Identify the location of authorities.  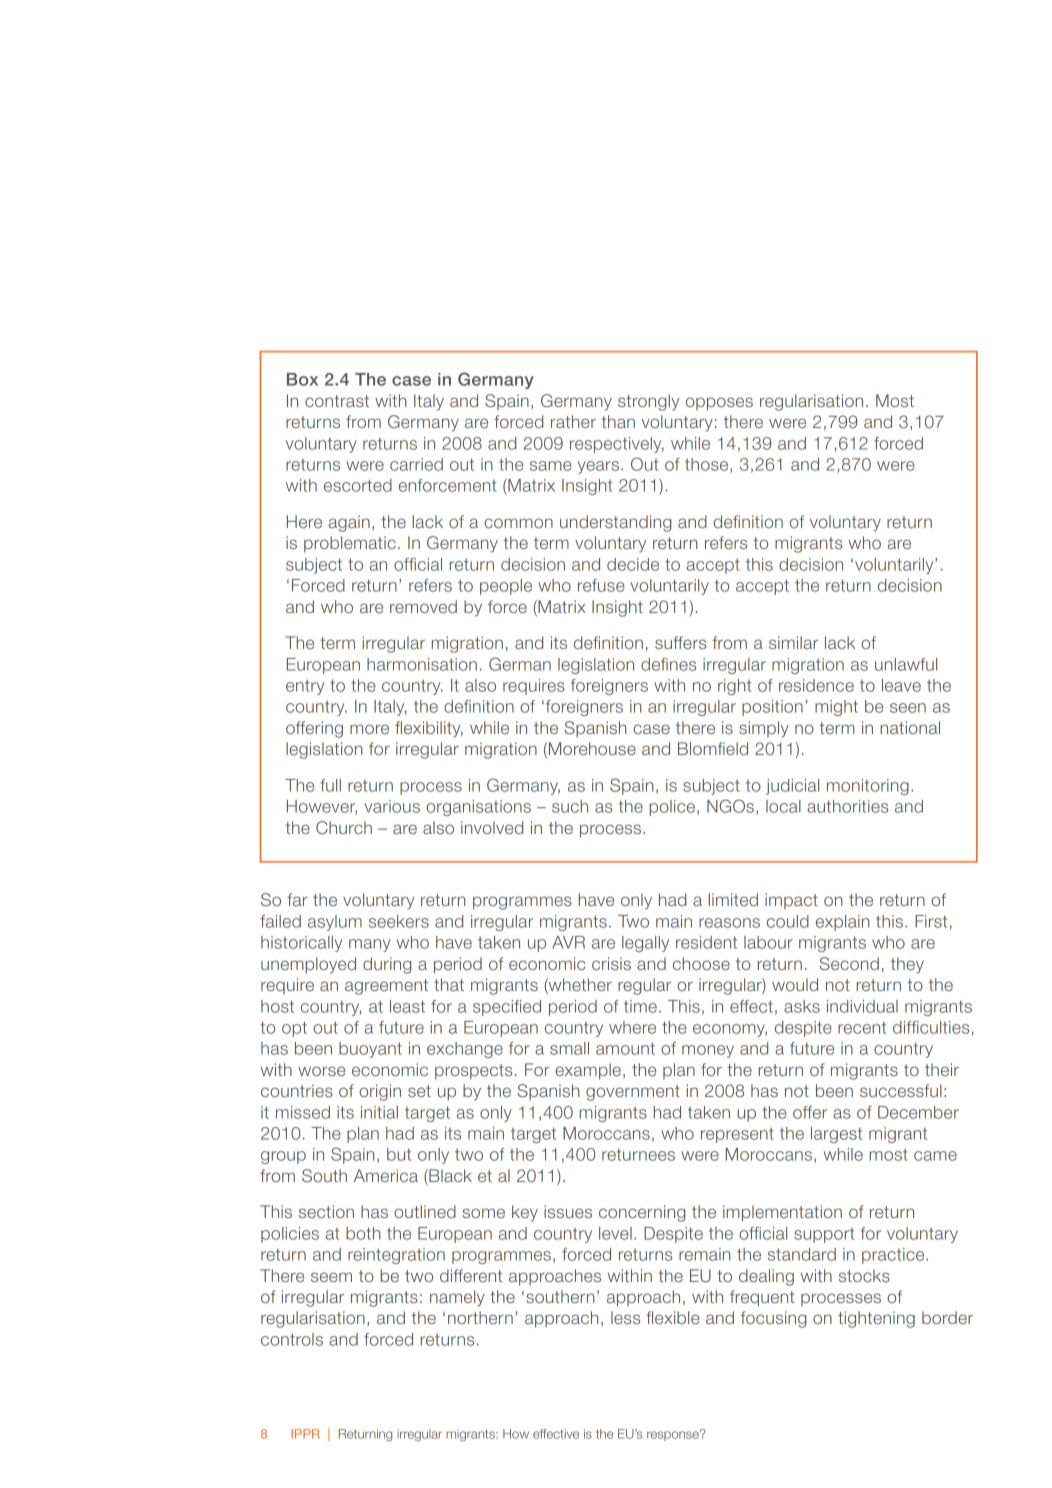
(847, 806).
